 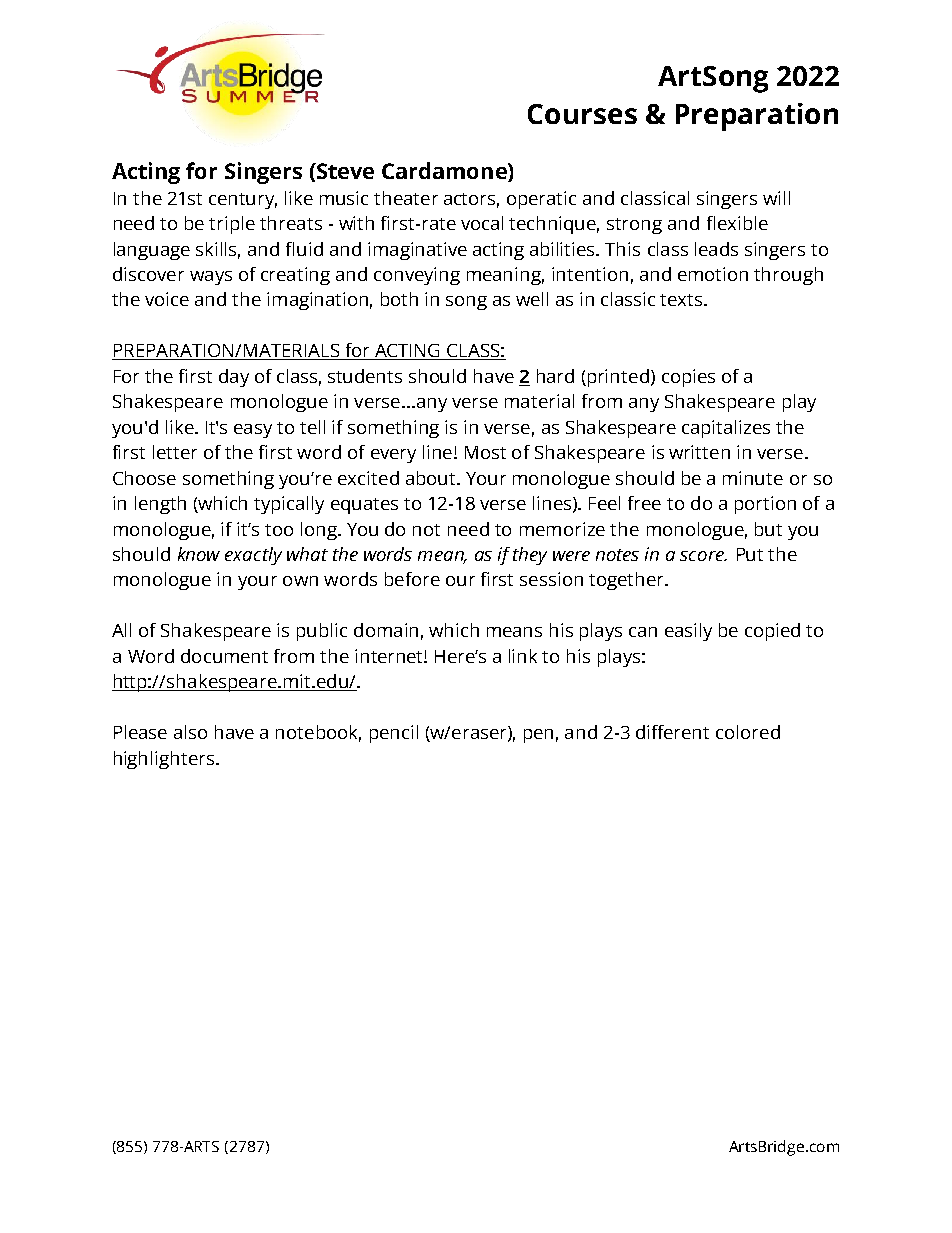 I want to click on will, so click(x=776, y=198).
